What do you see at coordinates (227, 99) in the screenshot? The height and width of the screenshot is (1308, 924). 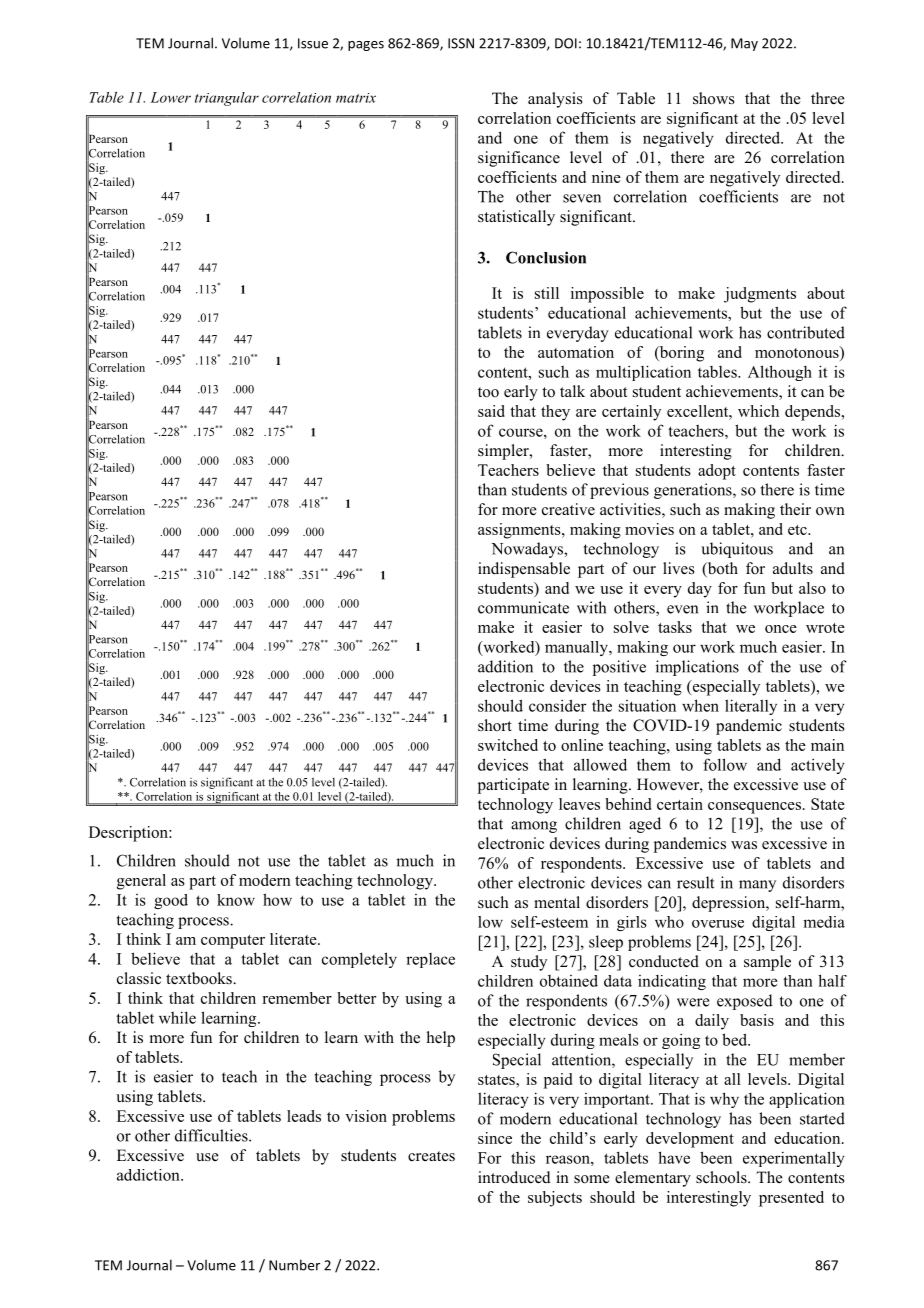 I see `triangular` at bounding box center [227, 99].
